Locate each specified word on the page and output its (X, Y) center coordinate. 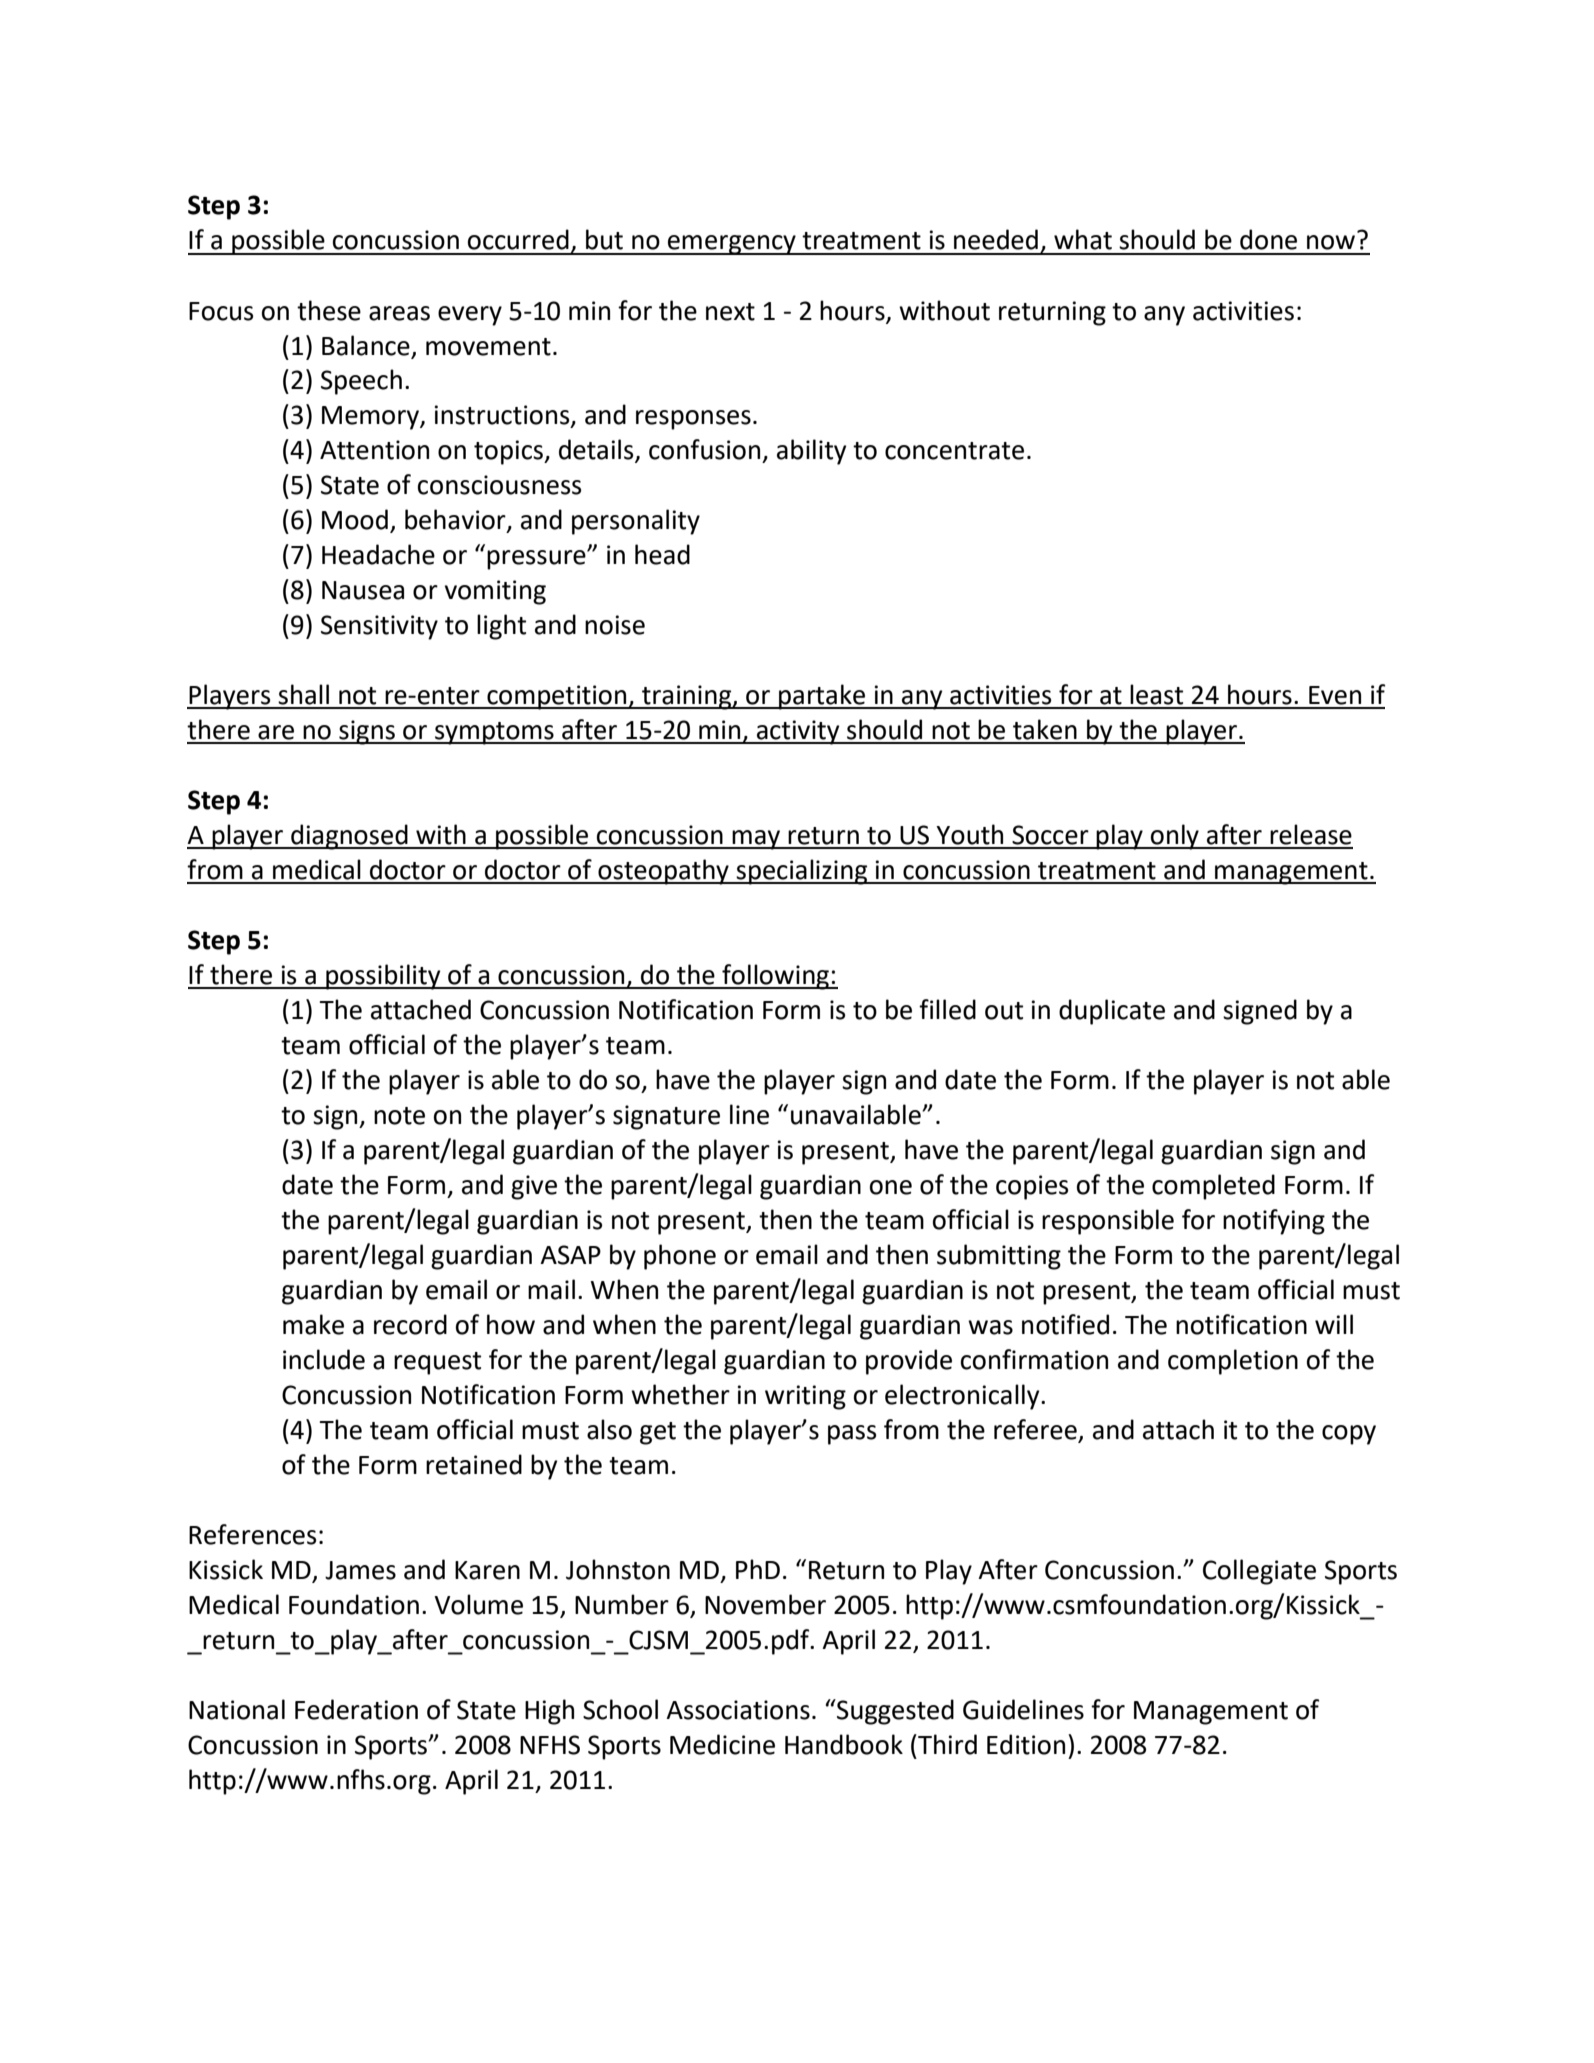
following (775, 977)
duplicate (1112, 1012)
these (329, 310)
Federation (356, 1709)
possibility (383, 977)
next (730, 312)
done (1268, 239)
